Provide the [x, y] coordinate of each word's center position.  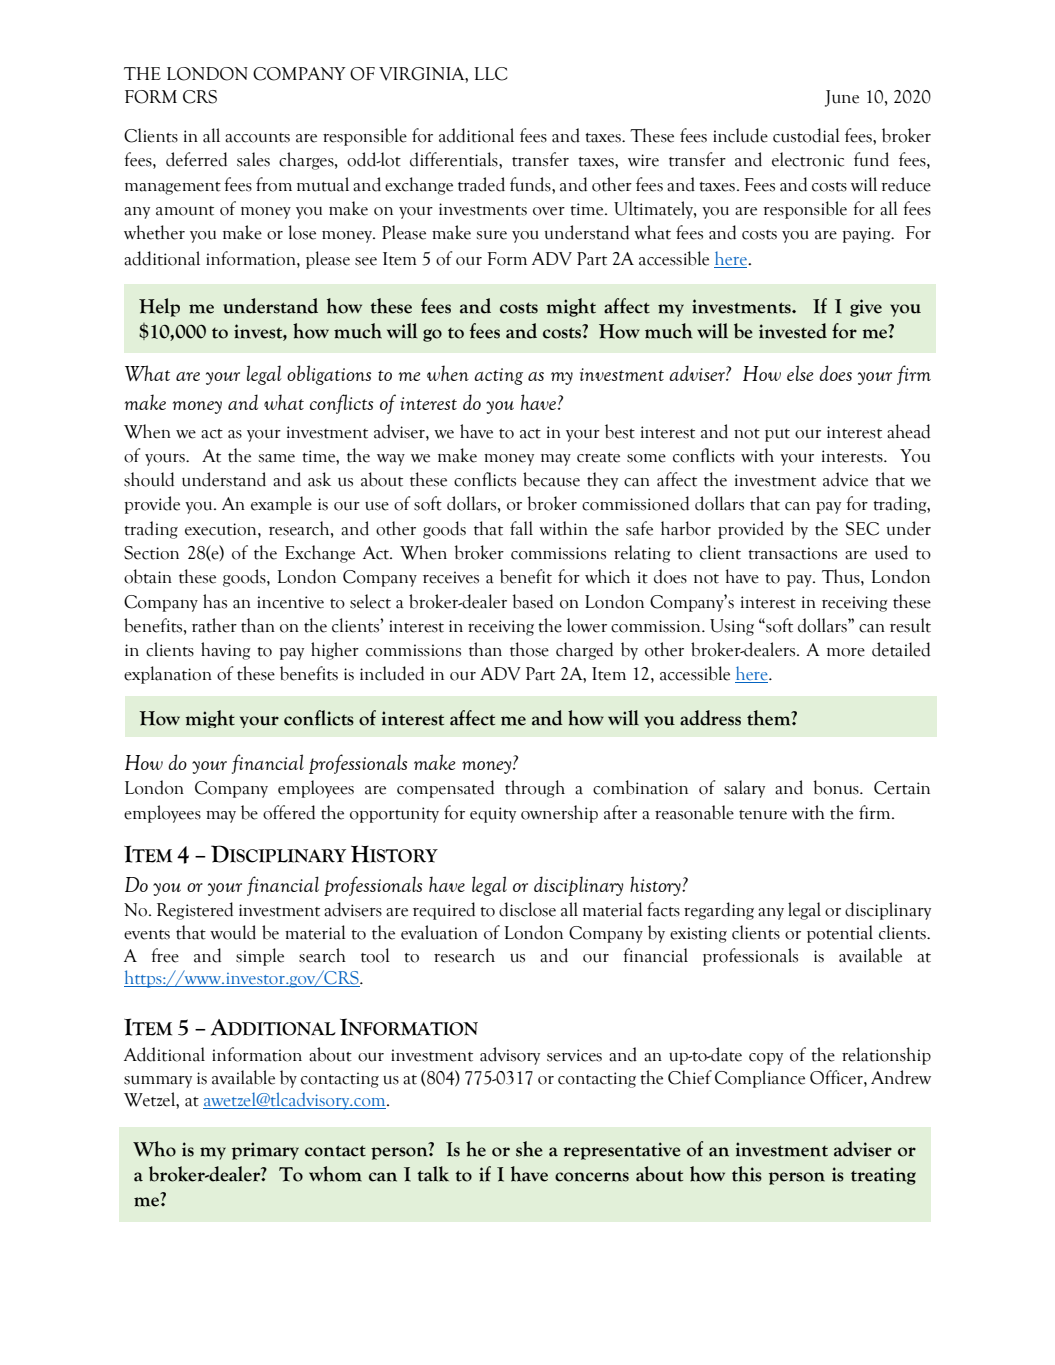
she [529, 1149]
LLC [491, 74]
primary [265, 1151]
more [846, 652]
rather [214, 625]
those [529, 649]
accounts [257, 138]
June [842, 98]
